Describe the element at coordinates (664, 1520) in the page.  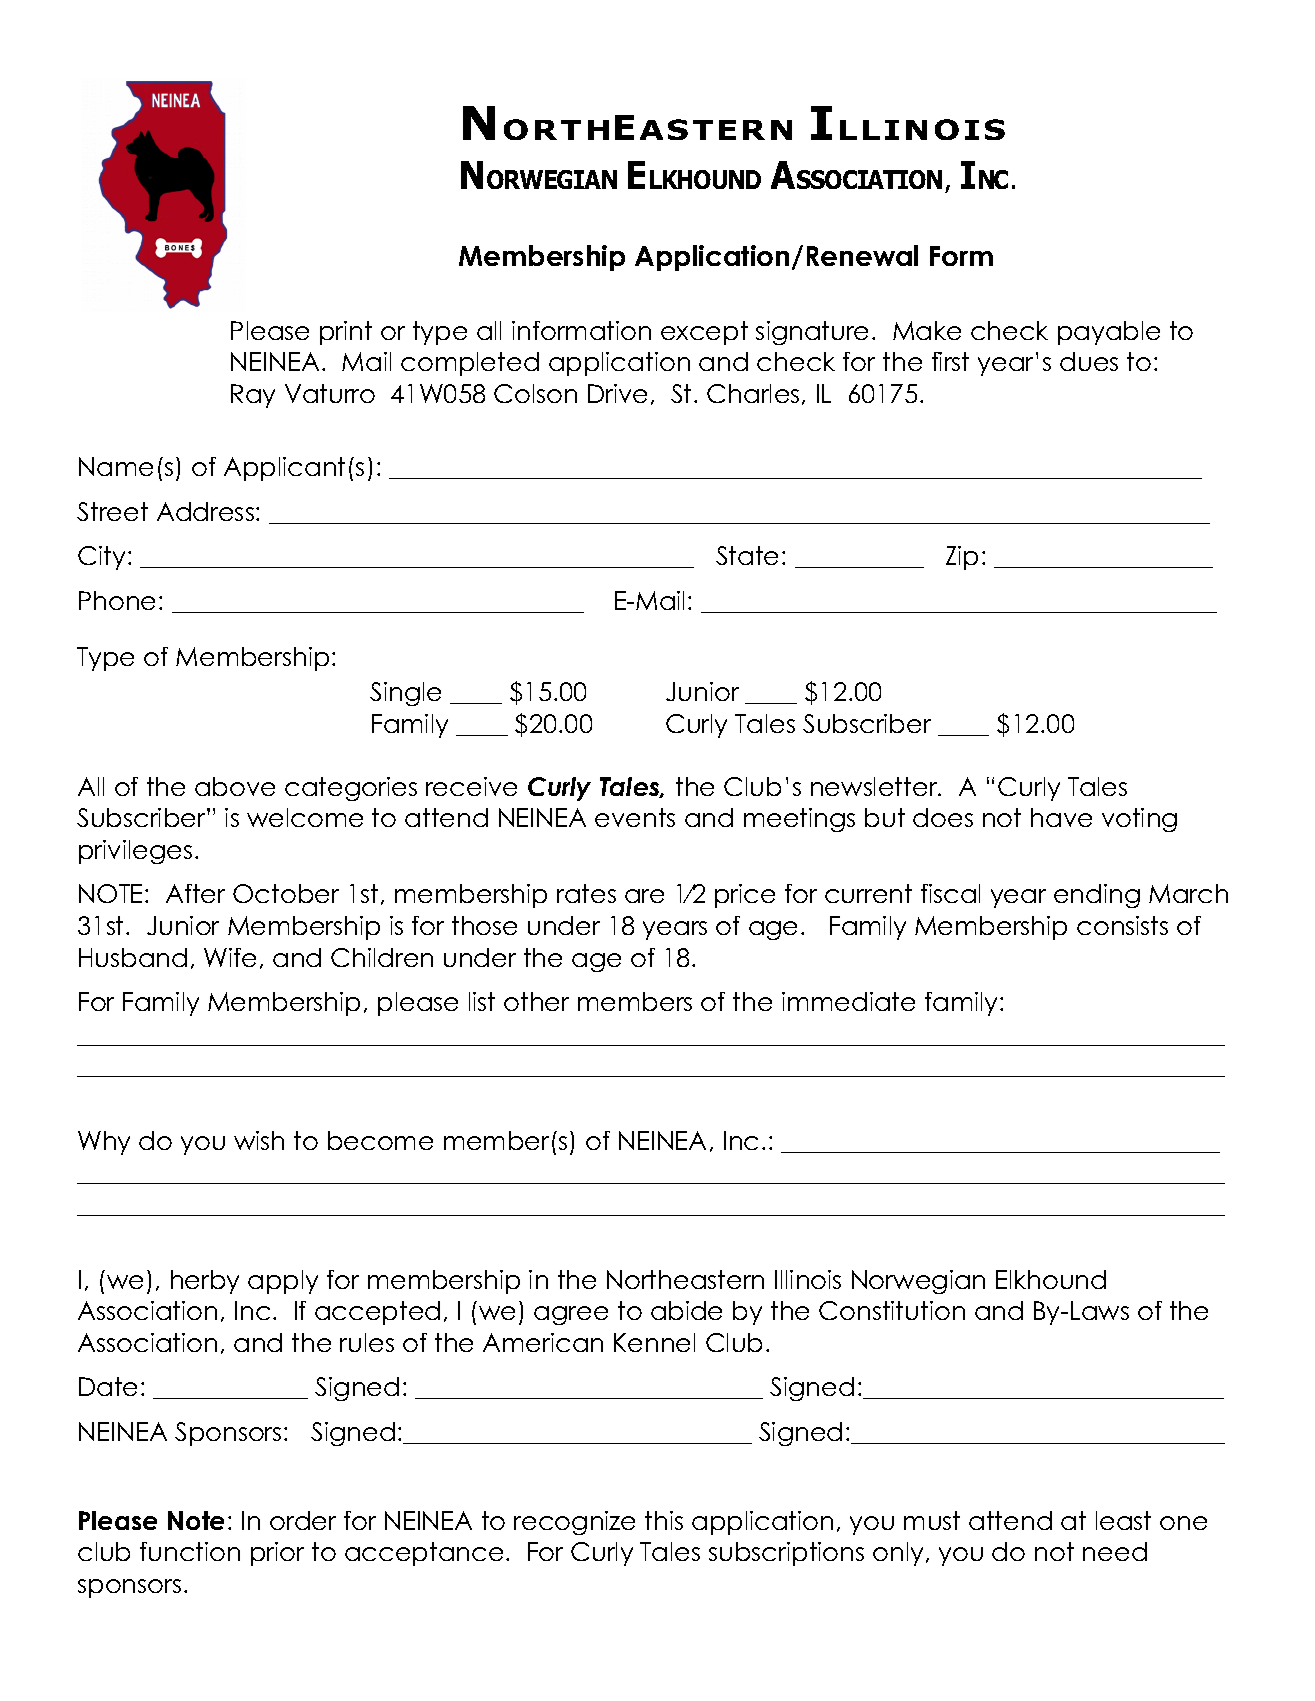
I see `this` at that location.
